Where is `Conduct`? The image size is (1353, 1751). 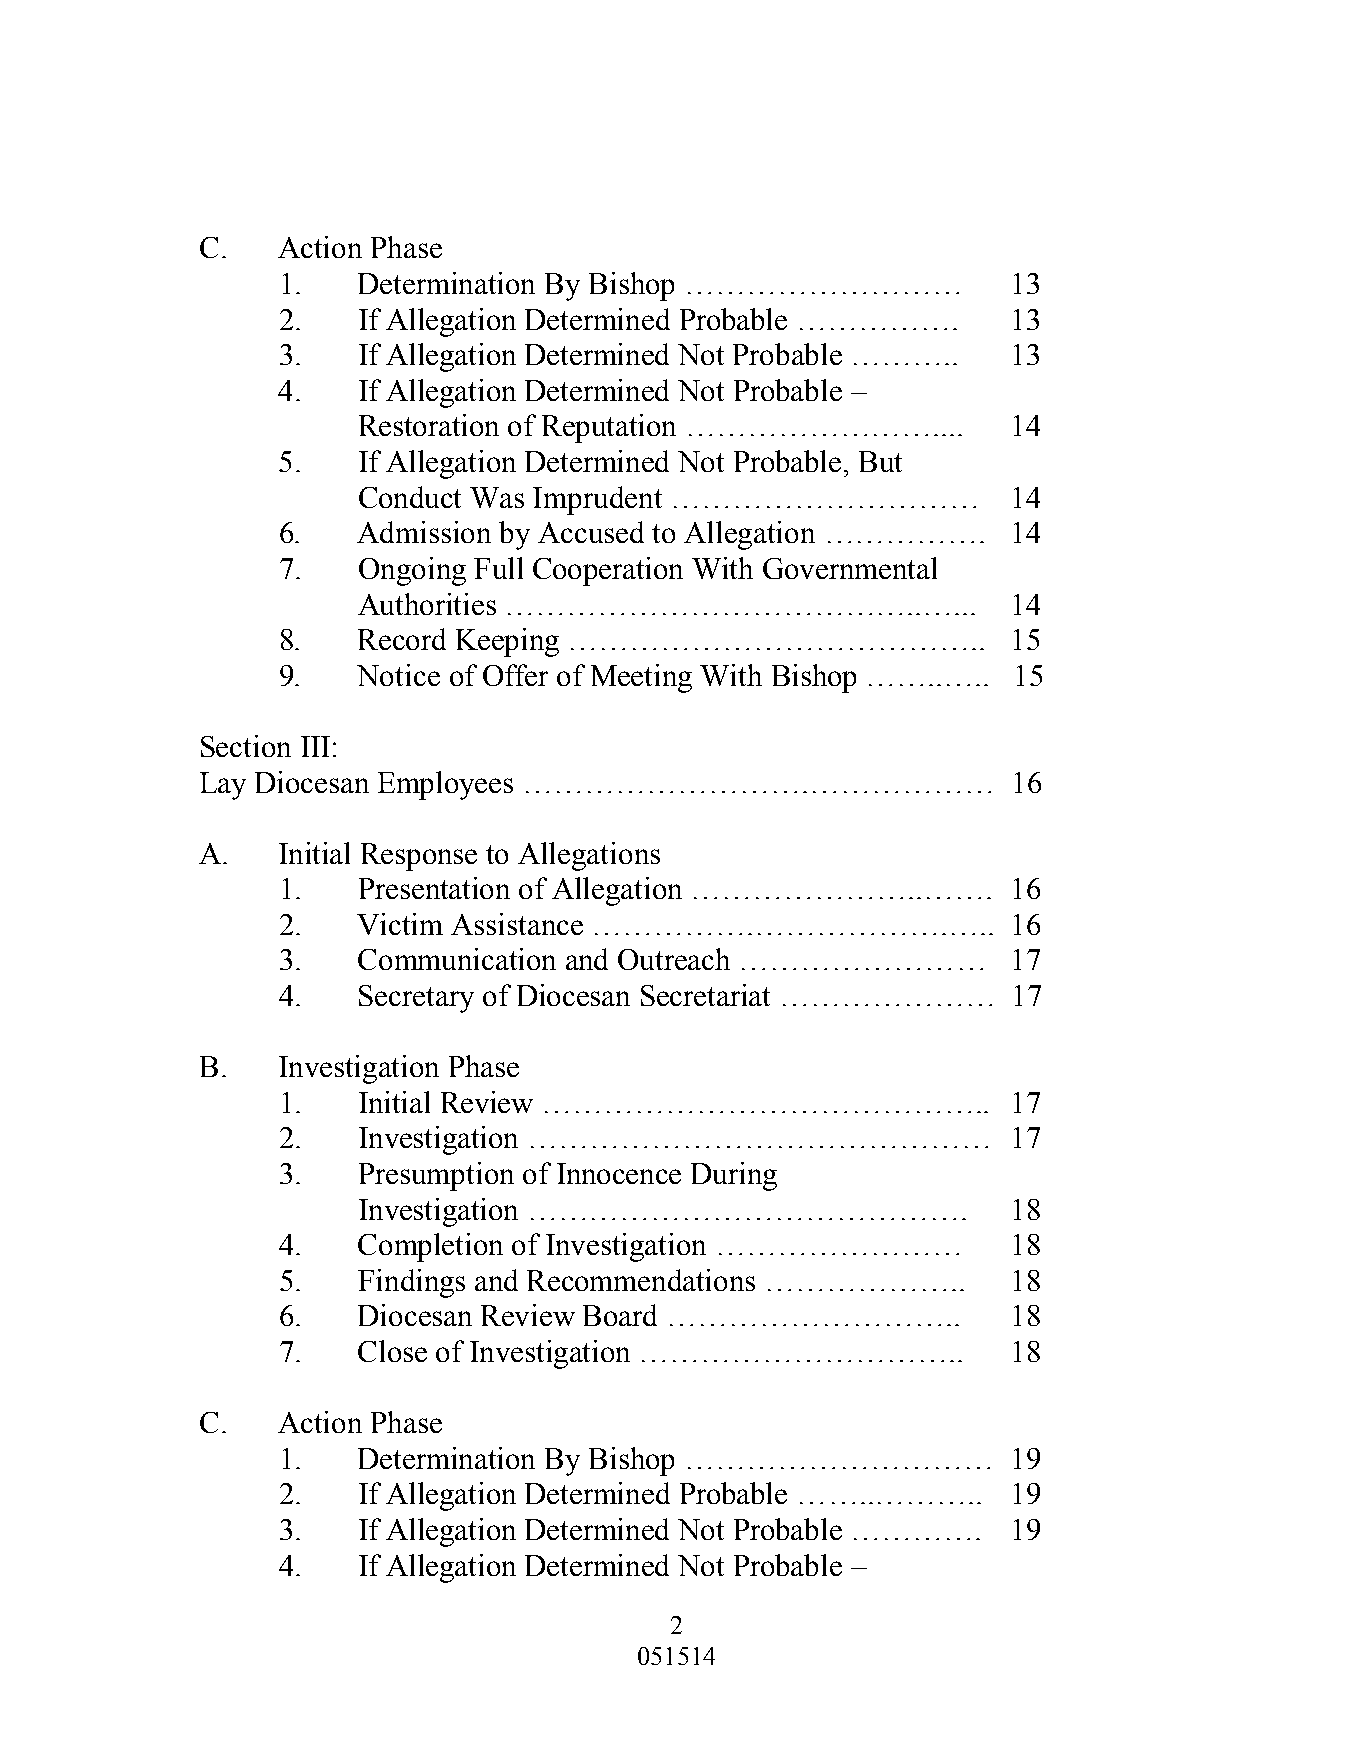 Conduct is located at coordinates (410, 497).
